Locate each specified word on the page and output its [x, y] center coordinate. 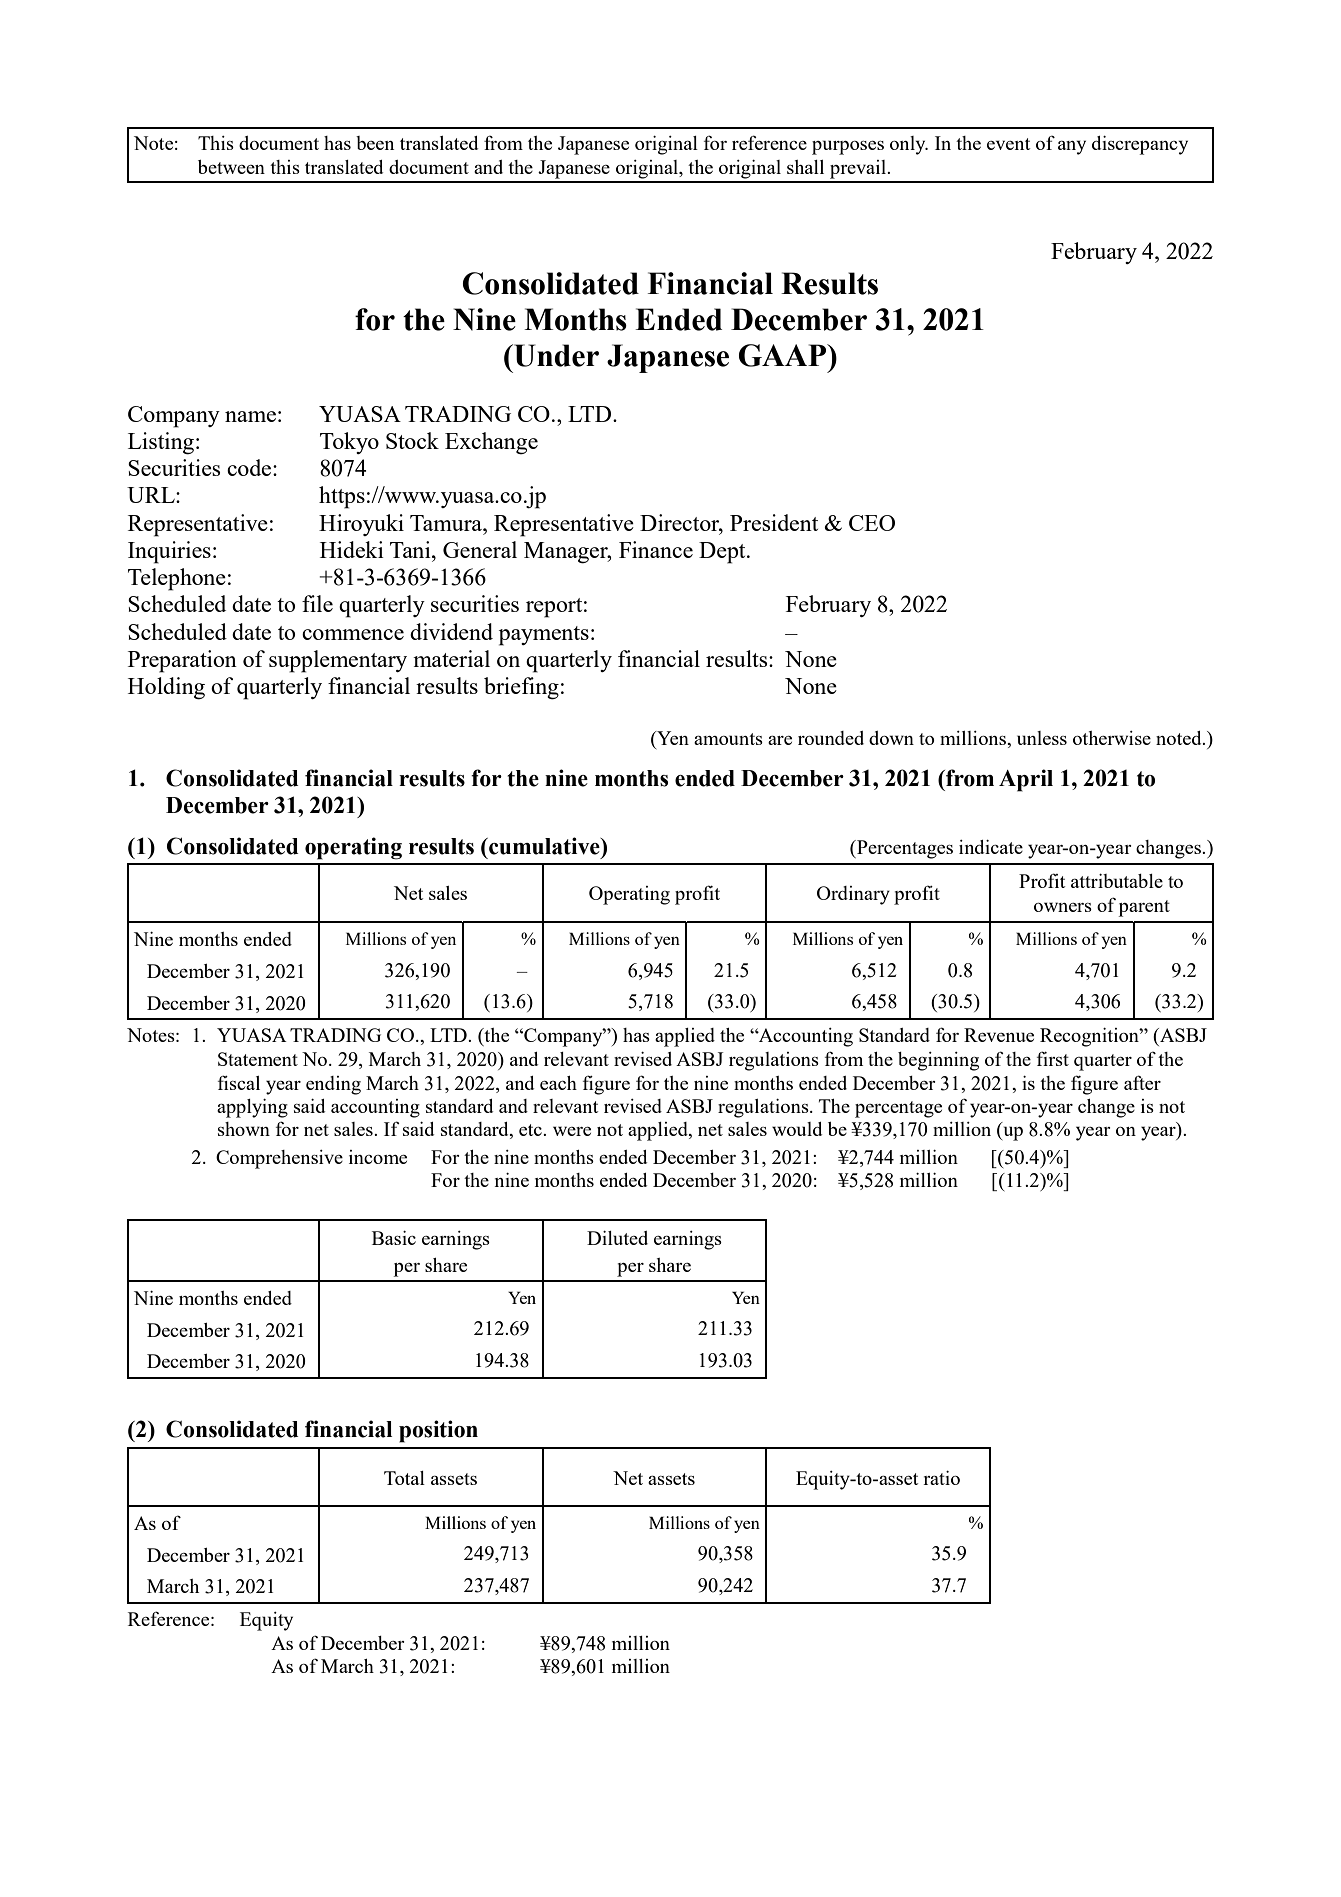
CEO [872, 523]
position [438, 1431]
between [231, 167]
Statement [258, 1059]
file [317, 603]
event [1008, 144]
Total [404, 1478]
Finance [656, 549]
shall [805, 167]
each [558, 1083]
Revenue [999, 1035]
